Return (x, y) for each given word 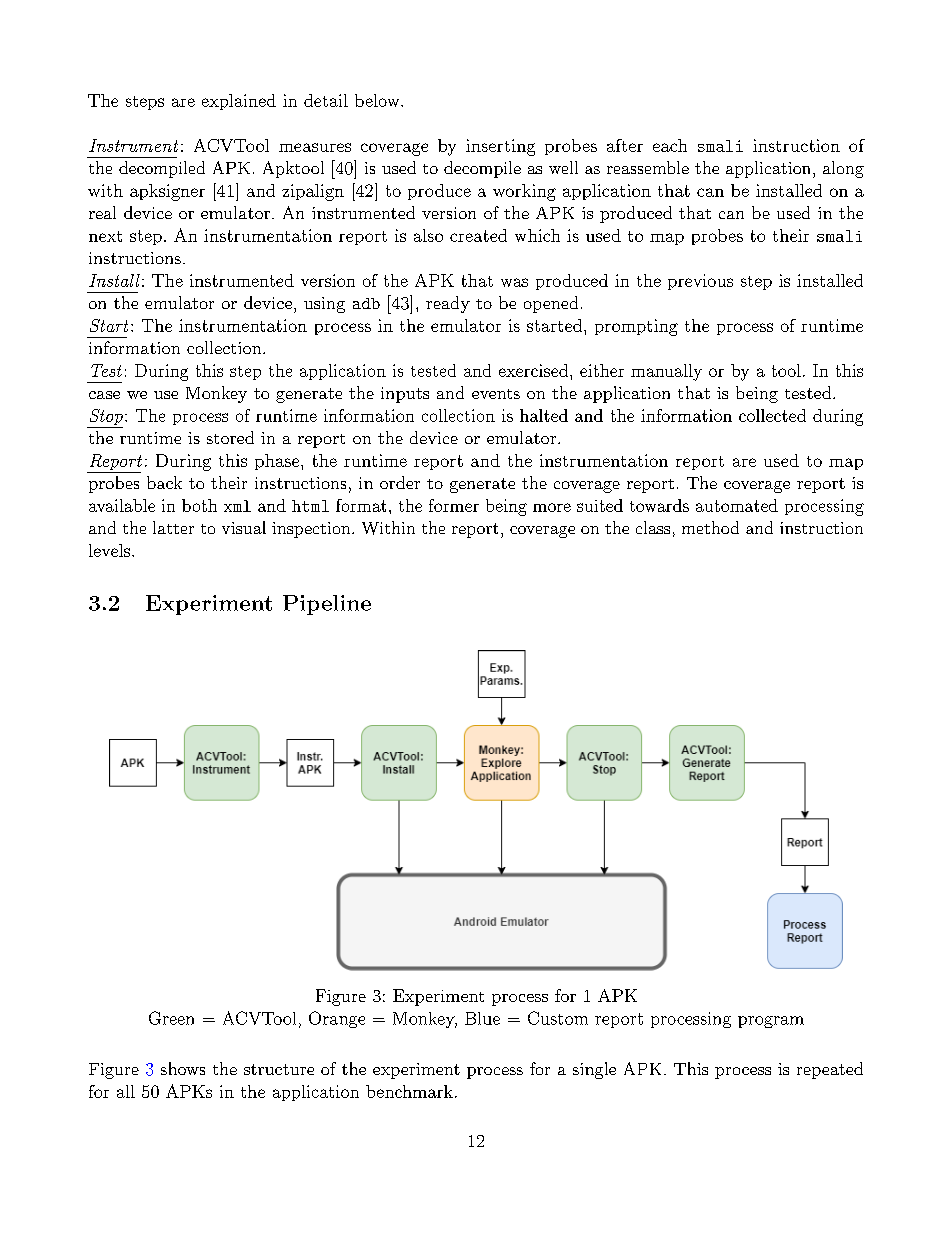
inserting (500, 147)
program (771, 1022)
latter (173, 527)
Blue (482, 1018)
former (454, 505)
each (670, 145)
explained (239, 102)
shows (183, 1068)
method (710, 527)
